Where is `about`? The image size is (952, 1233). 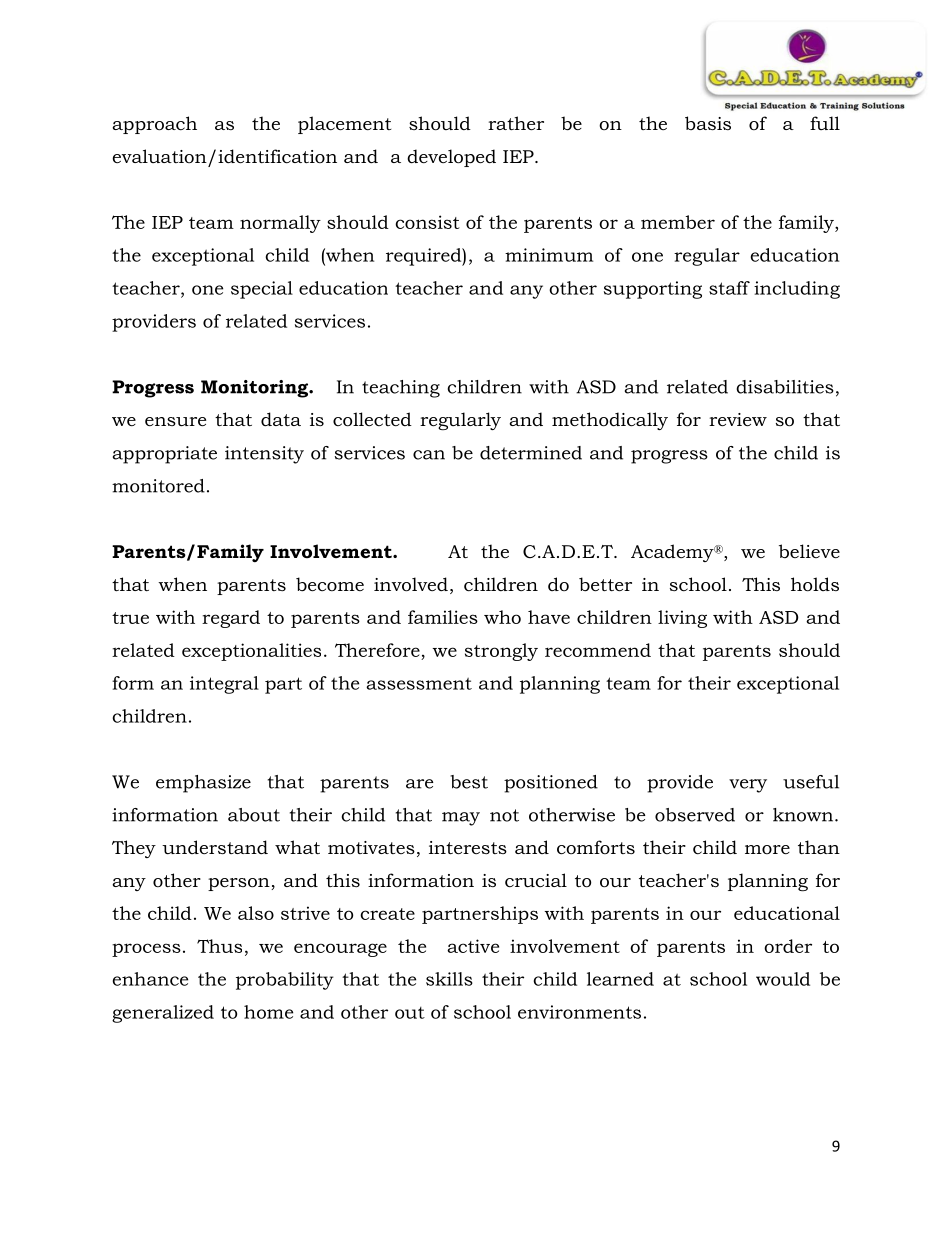 about is located at coordinates (254, 815).
